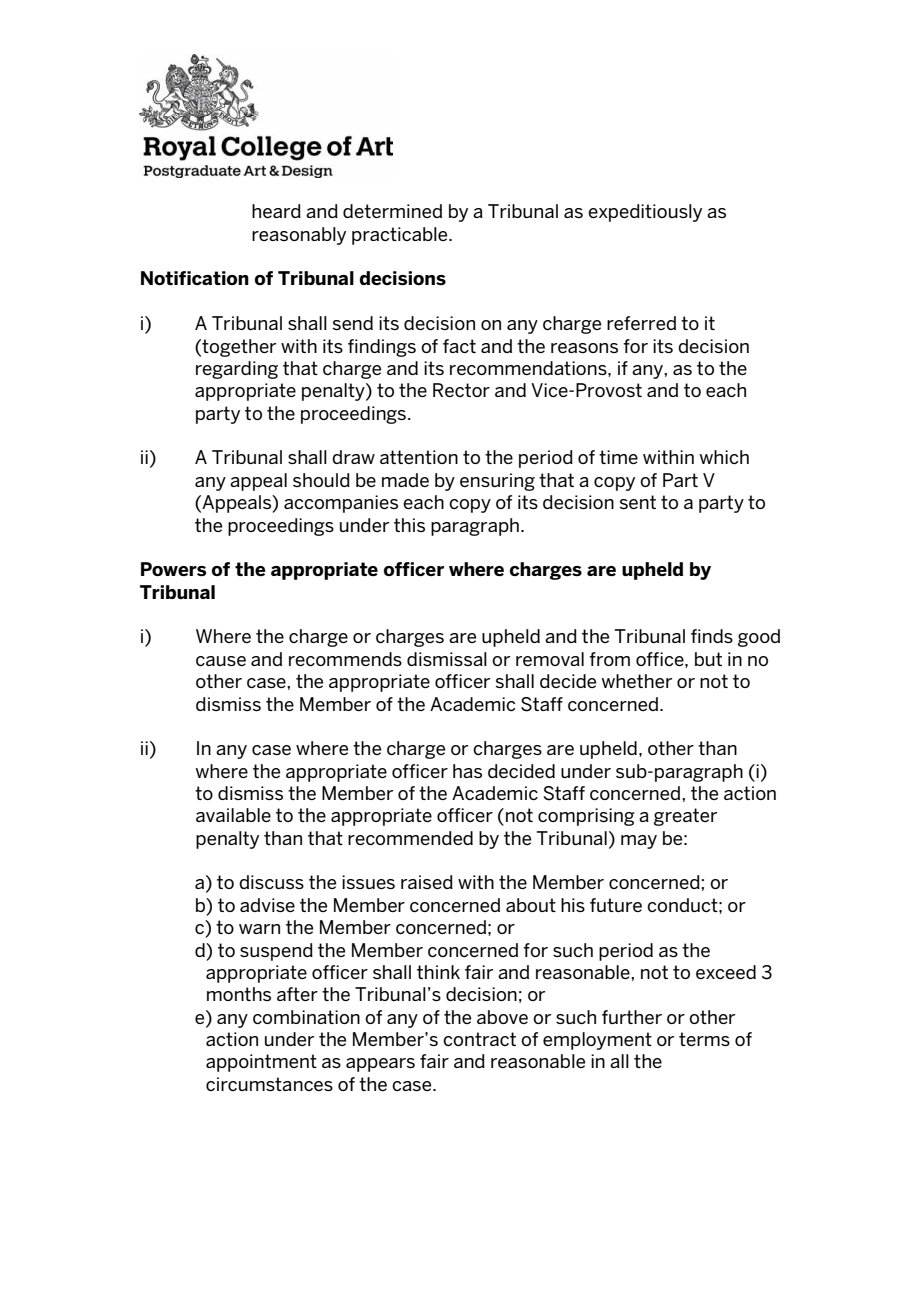  I want to click on cause, so click(221, 661).
